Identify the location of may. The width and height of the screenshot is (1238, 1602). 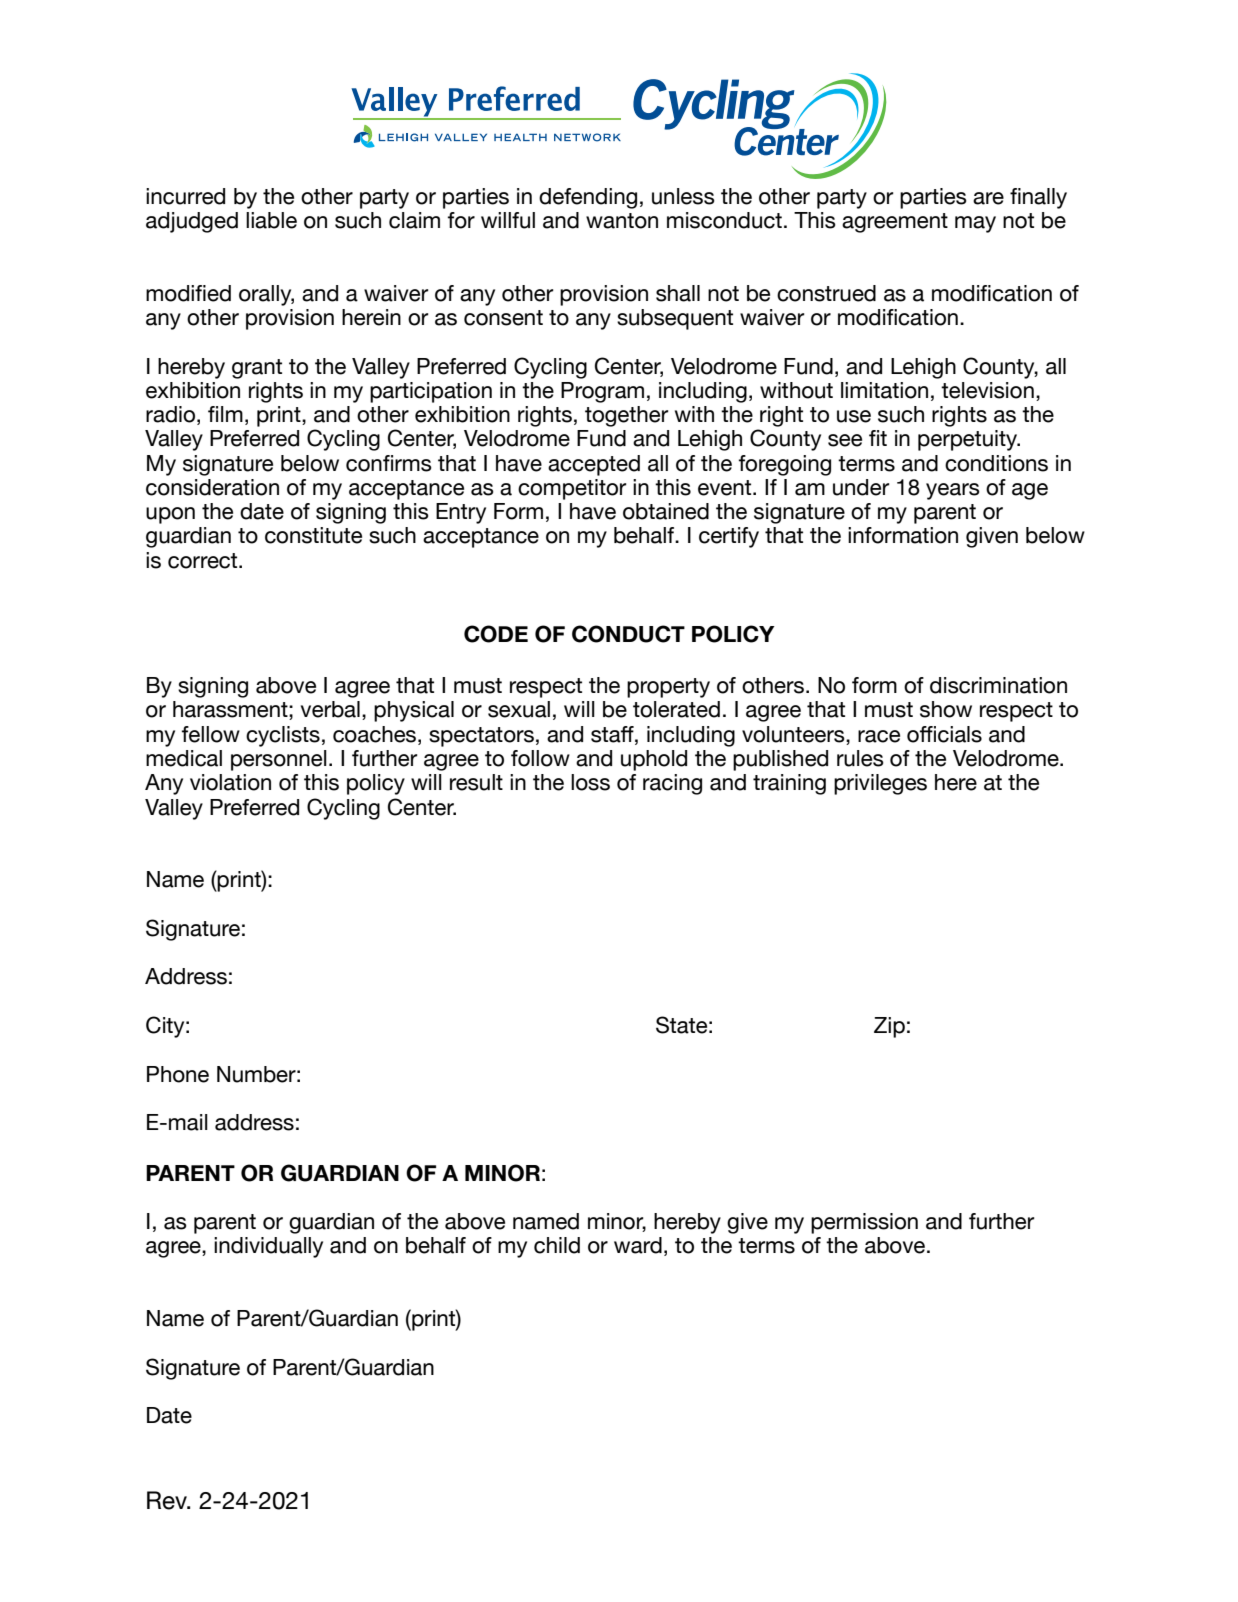
(975, 224).
